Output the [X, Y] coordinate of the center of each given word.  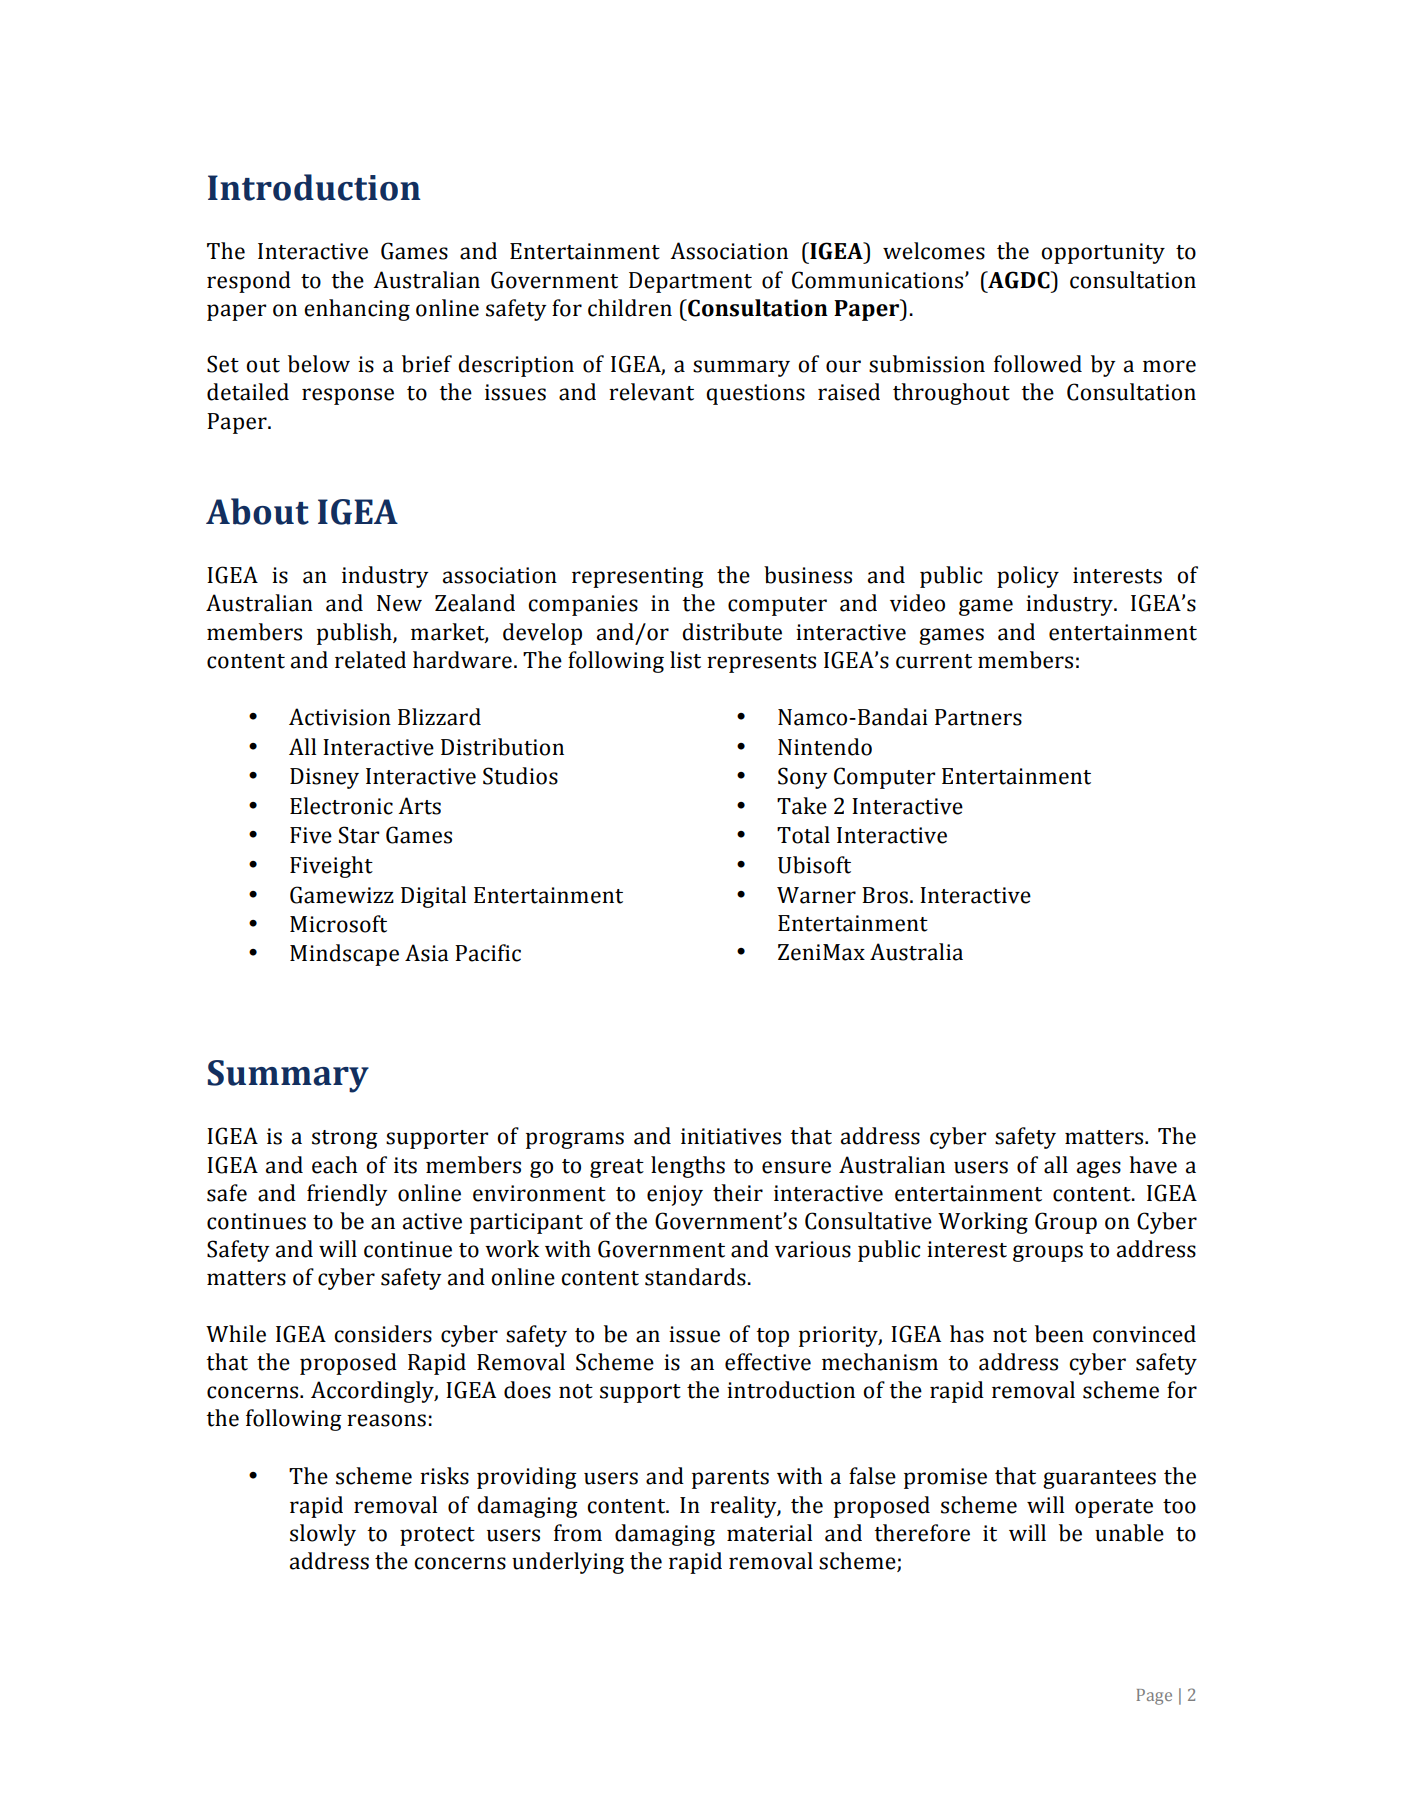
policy [1028, 577]
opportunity [1103, 253]
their [738, 1193]
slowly [323, 1535]
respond [249, 282]
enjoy [675, 1195]
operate [1114, 1508]
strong [345, 1139]
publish [355, 634]
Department [690, 282]
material [769, 1533]
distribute [732, 632]
